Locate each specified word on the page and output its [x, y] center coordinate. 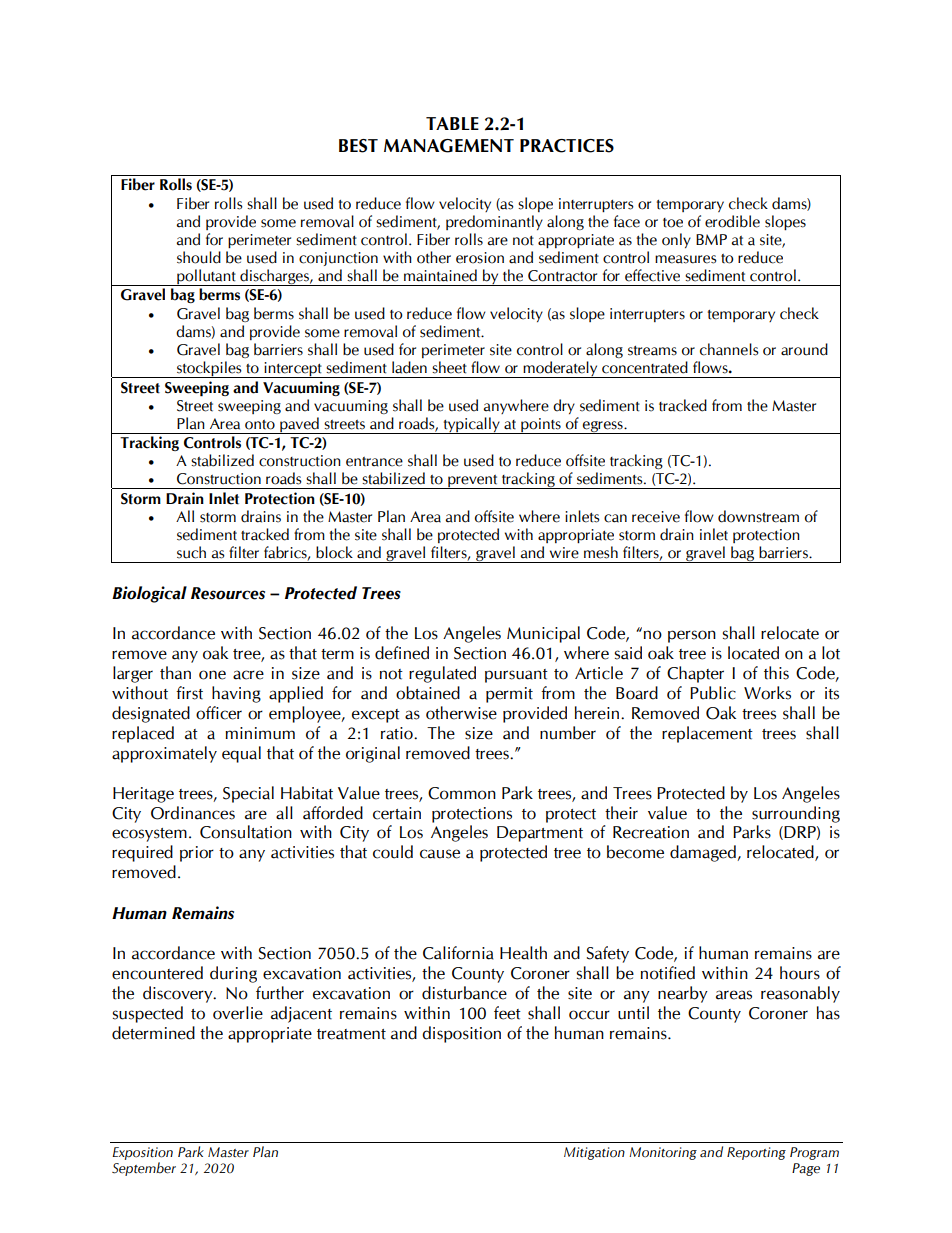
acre [248, 675]
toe [673, 223]
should [199, 257]
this [776, 673]
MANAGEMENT [449, 146]
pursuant [516, 676]
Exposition [142, 1153]
